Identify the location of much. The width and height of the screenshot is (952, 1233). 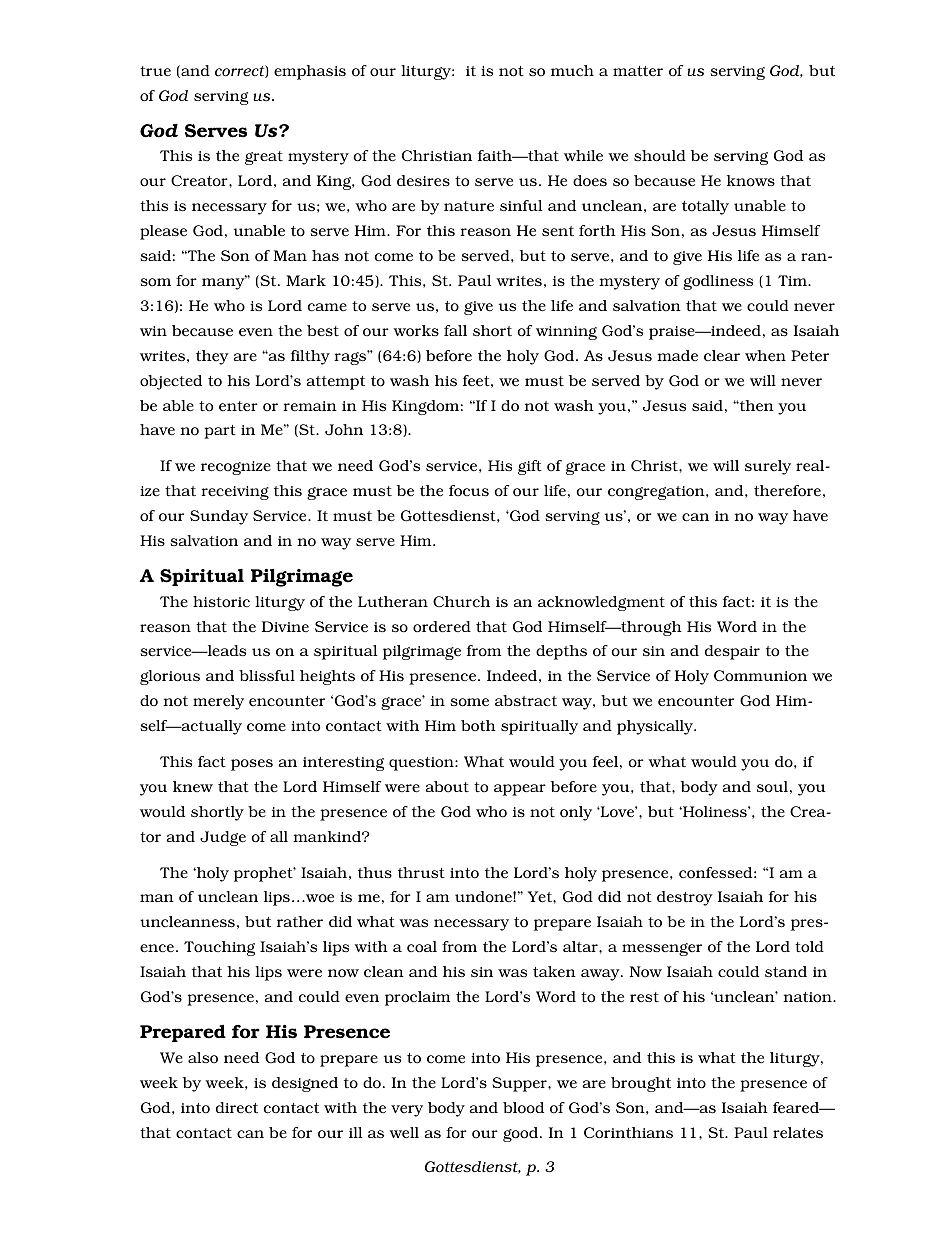
(572, 71).
